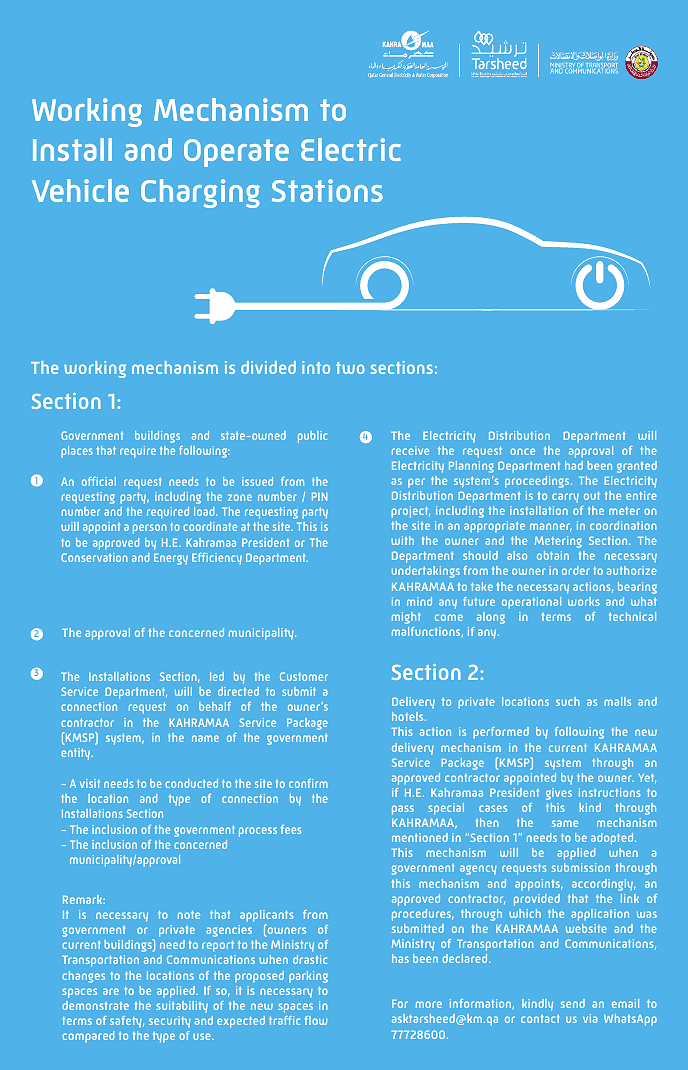 This screenshot has height=1070, width=688. What do you see at coordinates (350, 368) in the screenshot?
I see `two` at bounding box center [350, 368].
